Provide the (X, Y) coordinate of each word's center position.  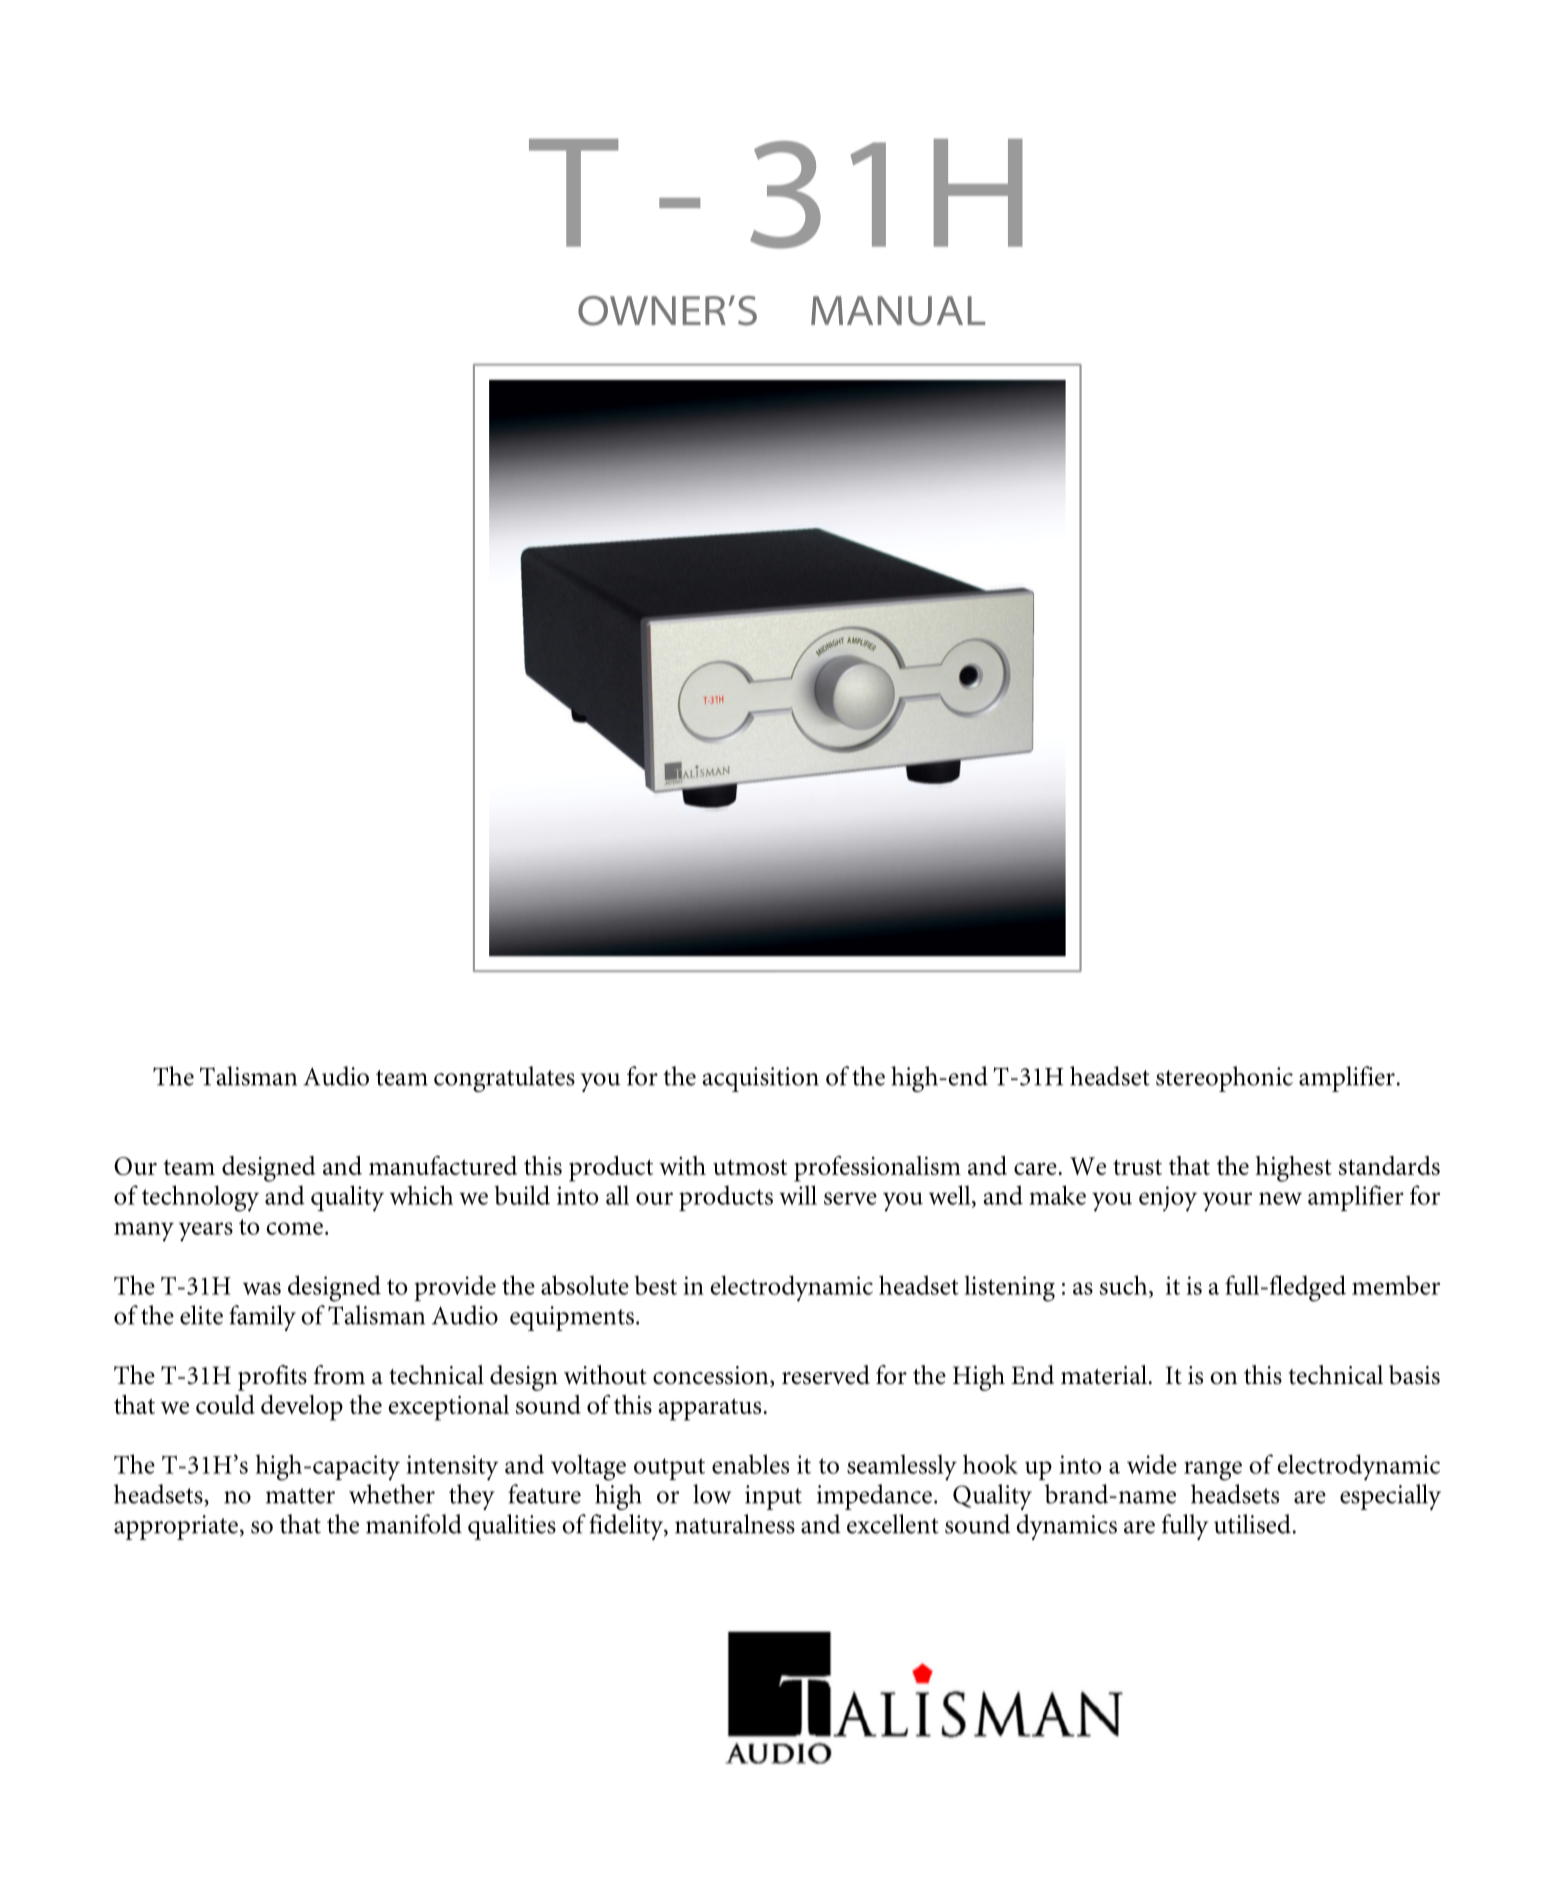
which (421, 1195)
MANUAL (898, 311)
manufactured (443, 1165)
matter (300, 1496)
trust (1137, 1167)
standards (1389, 1165)
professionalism (877, 1169)
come (295, 1228)
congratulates (504, 1079)
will (798, 1195)
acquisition (760, 1079)
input (773, 1497)
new (1280, 1198)
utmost (750, 1167)
